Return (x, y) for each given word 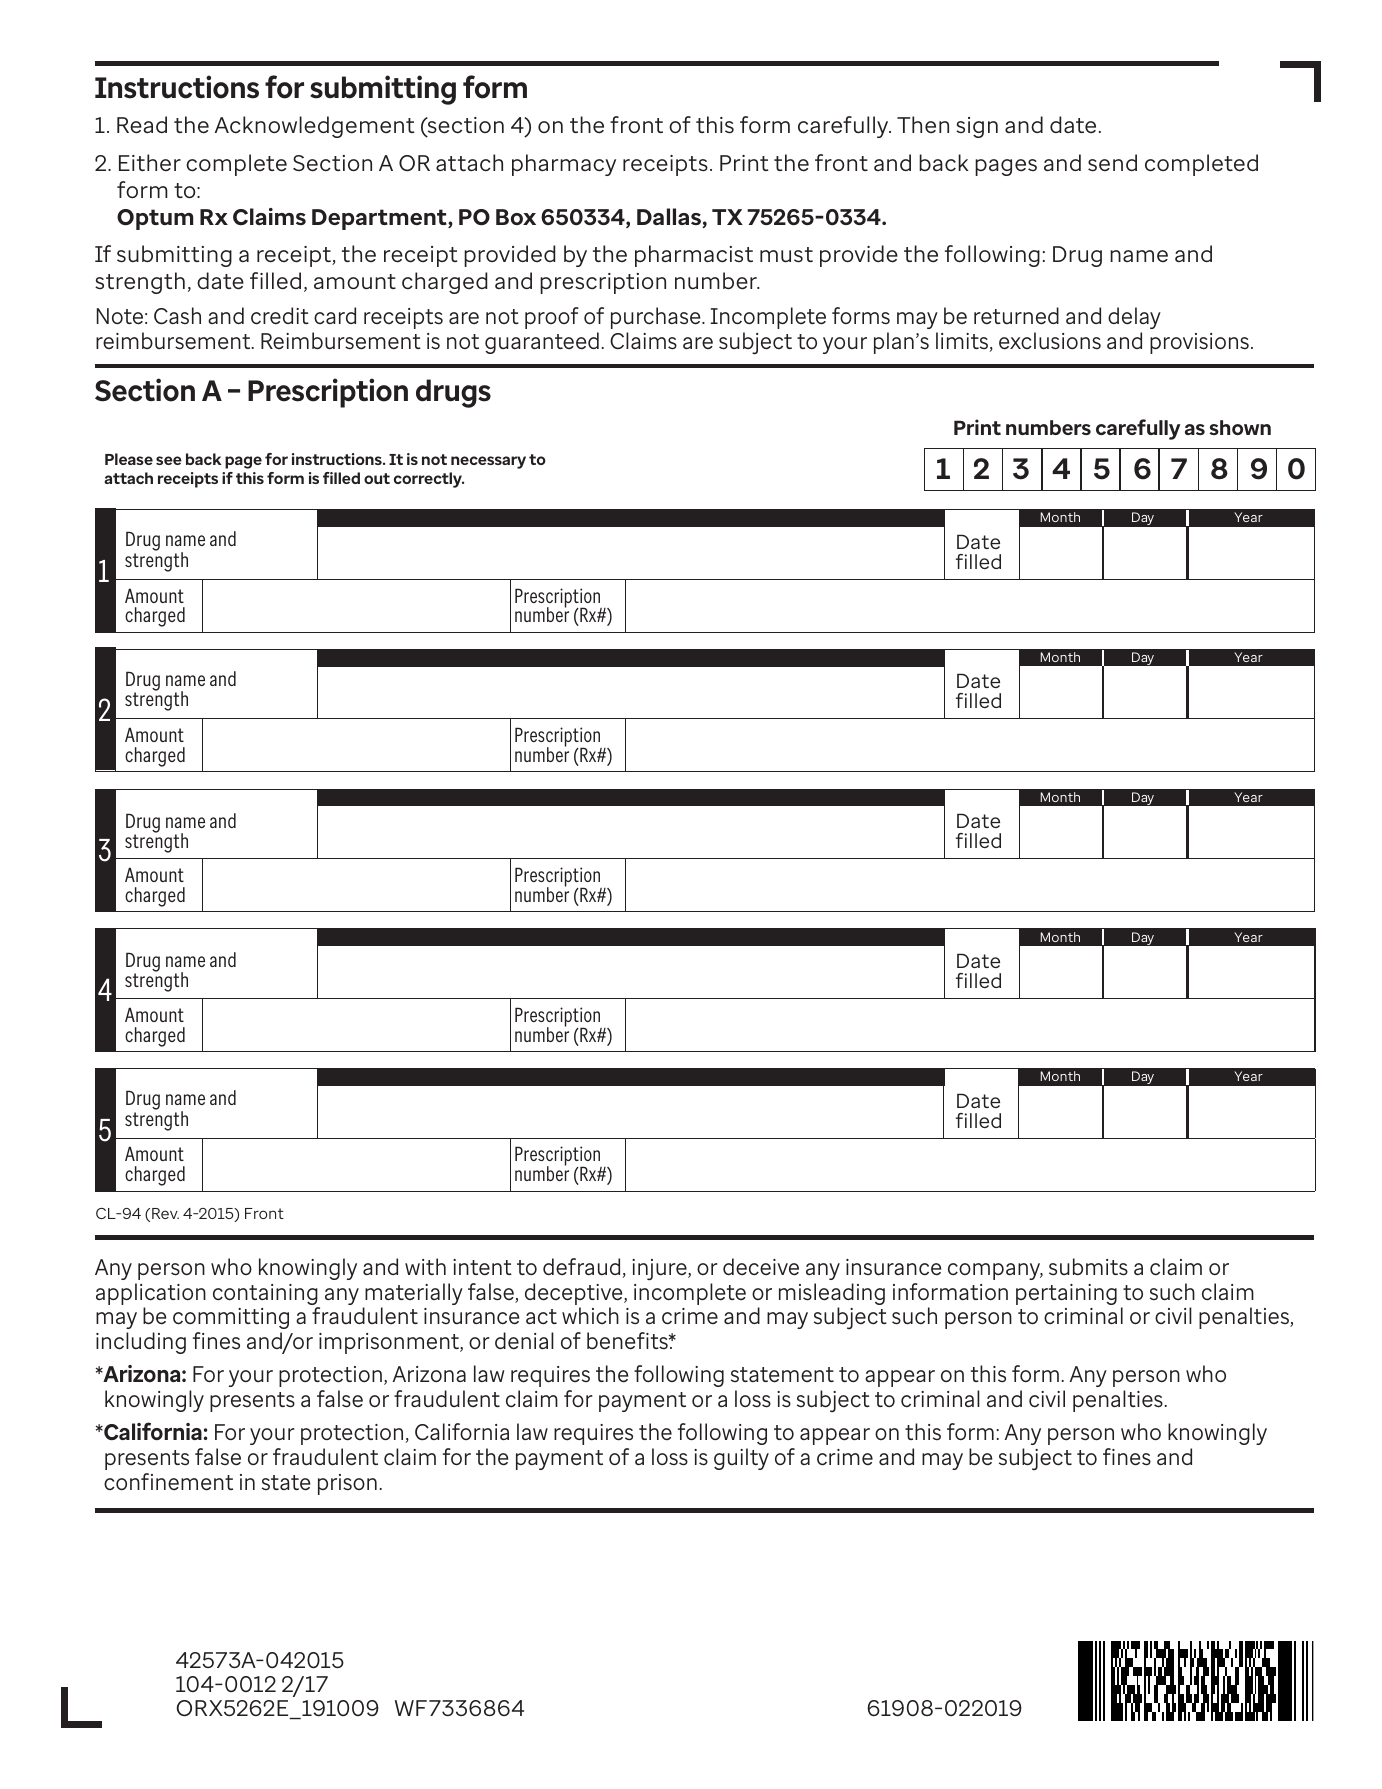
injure (660, 1270)
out (377, 478)
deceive (761, 1267)
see (169, 460)
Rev (165, 1213)
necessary (488, 462)
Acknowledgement (315, 127)
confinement (168, 1482)
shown (1240, 427)
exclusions (1050, 341)
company (995, 1271)
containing (266, 1296)
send (1112, 163)
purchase (657, 318)
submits (1088, 1267)
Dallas (670, 218)
